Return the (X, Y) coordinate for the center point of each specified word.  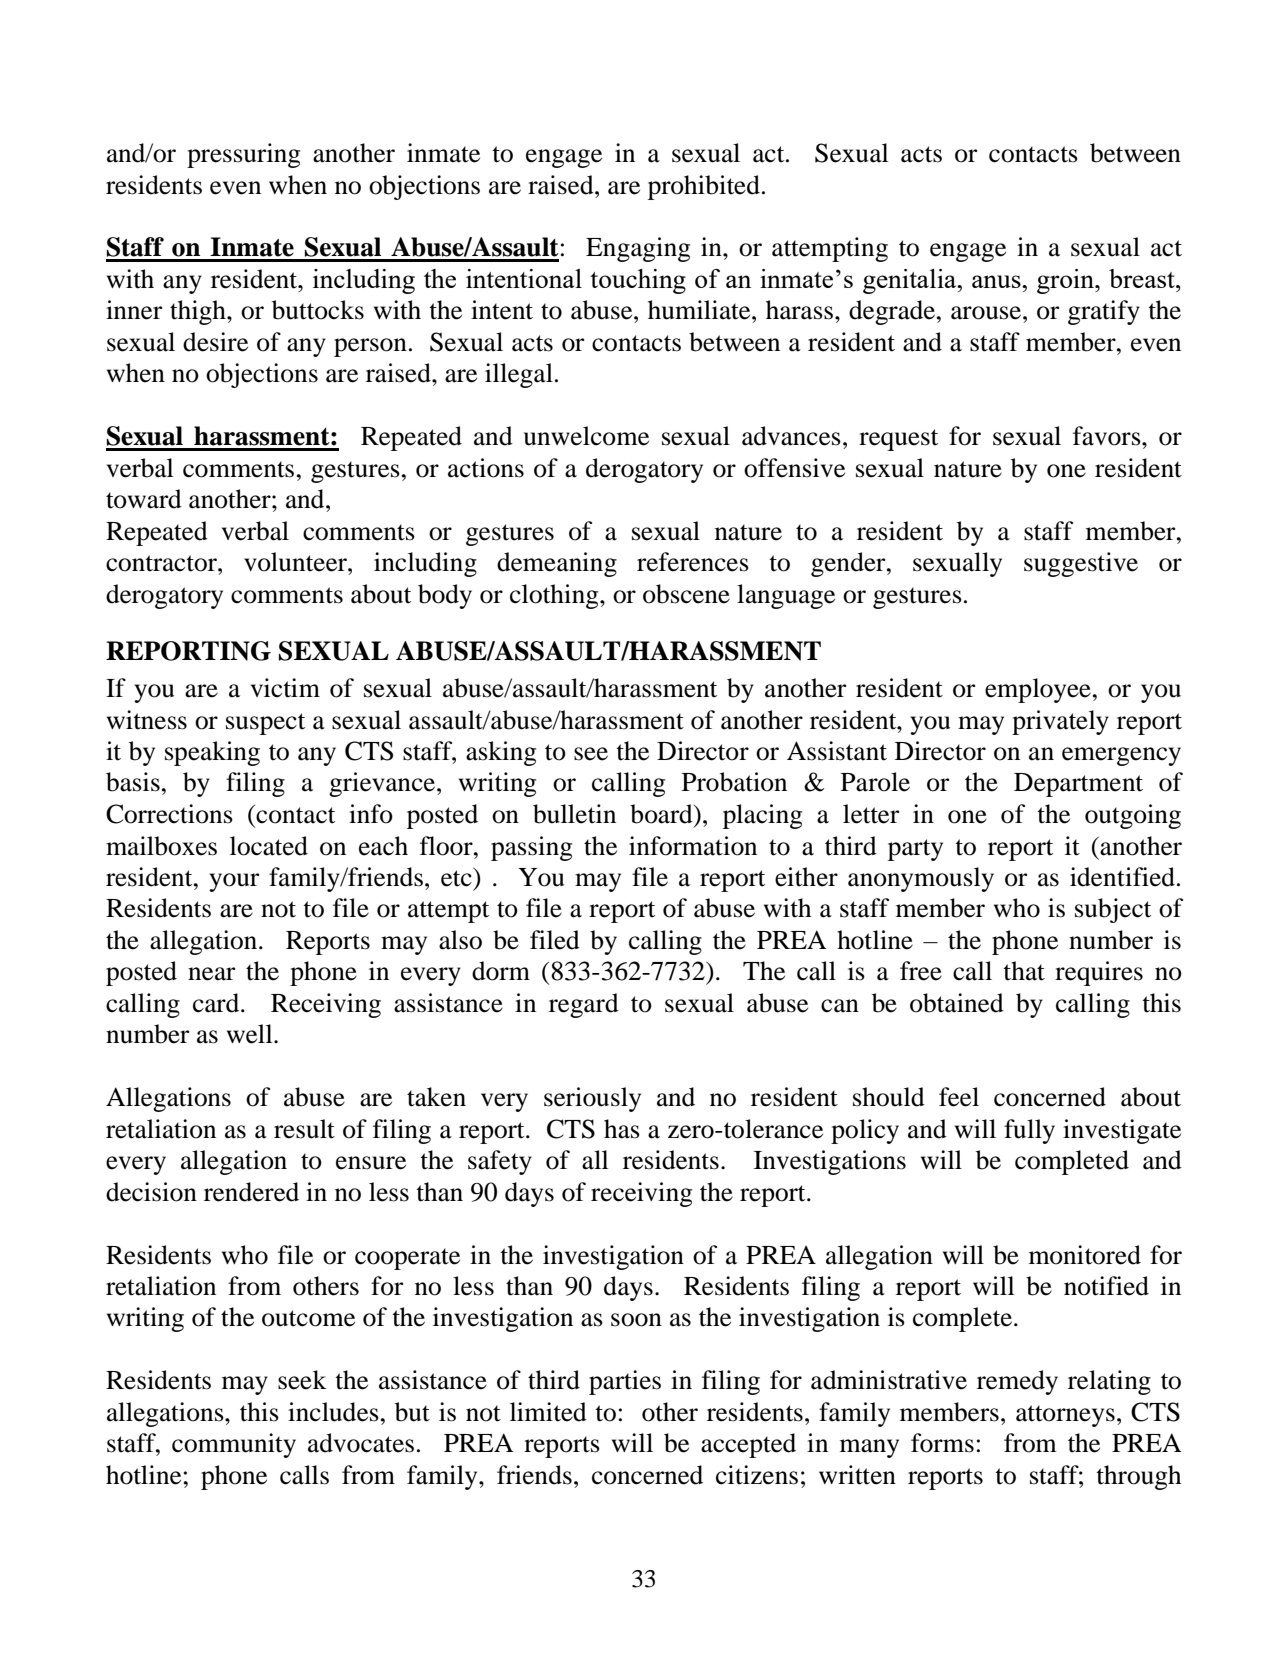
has (622, 1129)
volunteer (296, 562)
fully (1029, 1131)
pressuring (243, 155)
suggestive (1081, 564)
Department (1078, 785)
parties (625, 1382)
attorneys (1065, 1416)
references (693, 562)
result (304, 1129)
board (662, 814)
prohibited (704, 187)
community (234, 1445)
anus (997, 281)
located (269, 846)
